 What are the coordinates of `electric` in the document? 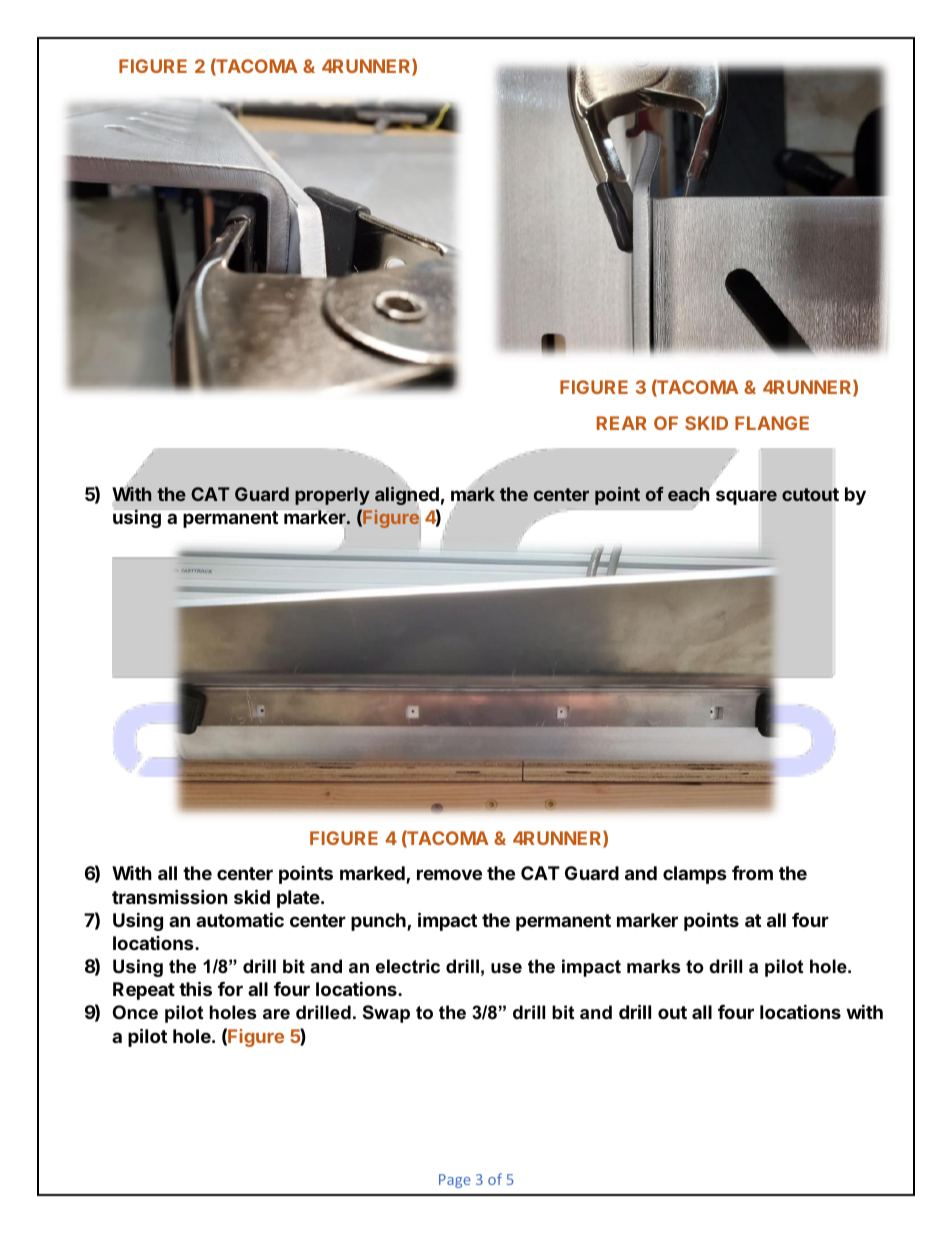 It's located at (408, 966).
